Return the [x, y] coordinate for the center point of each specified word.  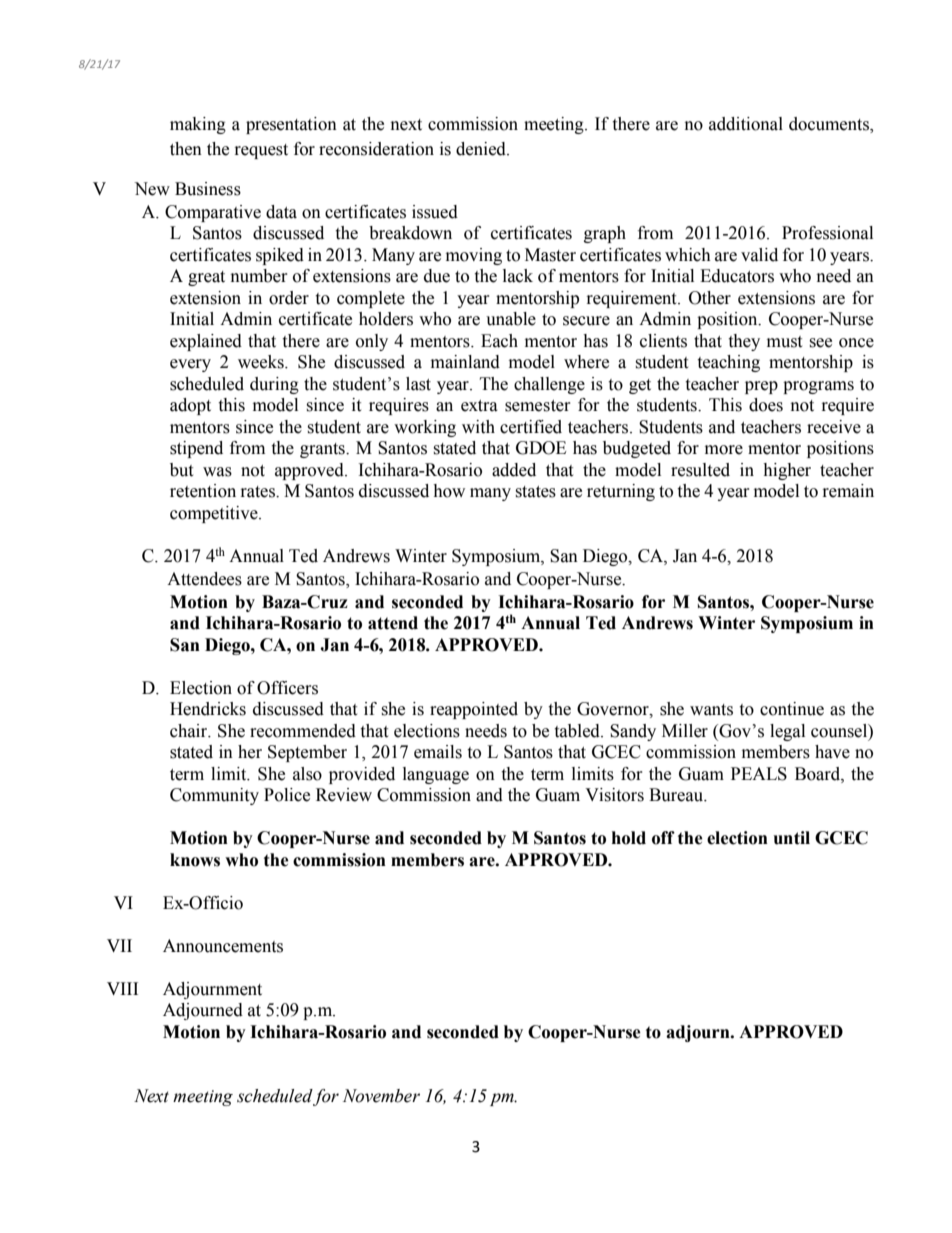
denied [482, 149]
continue [792, 709]
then [186, 149]
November [381, 1096]
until [792, 838]
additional [746, 124]
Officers [287, 688]
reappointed [474, 710]
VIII [122, 988]
